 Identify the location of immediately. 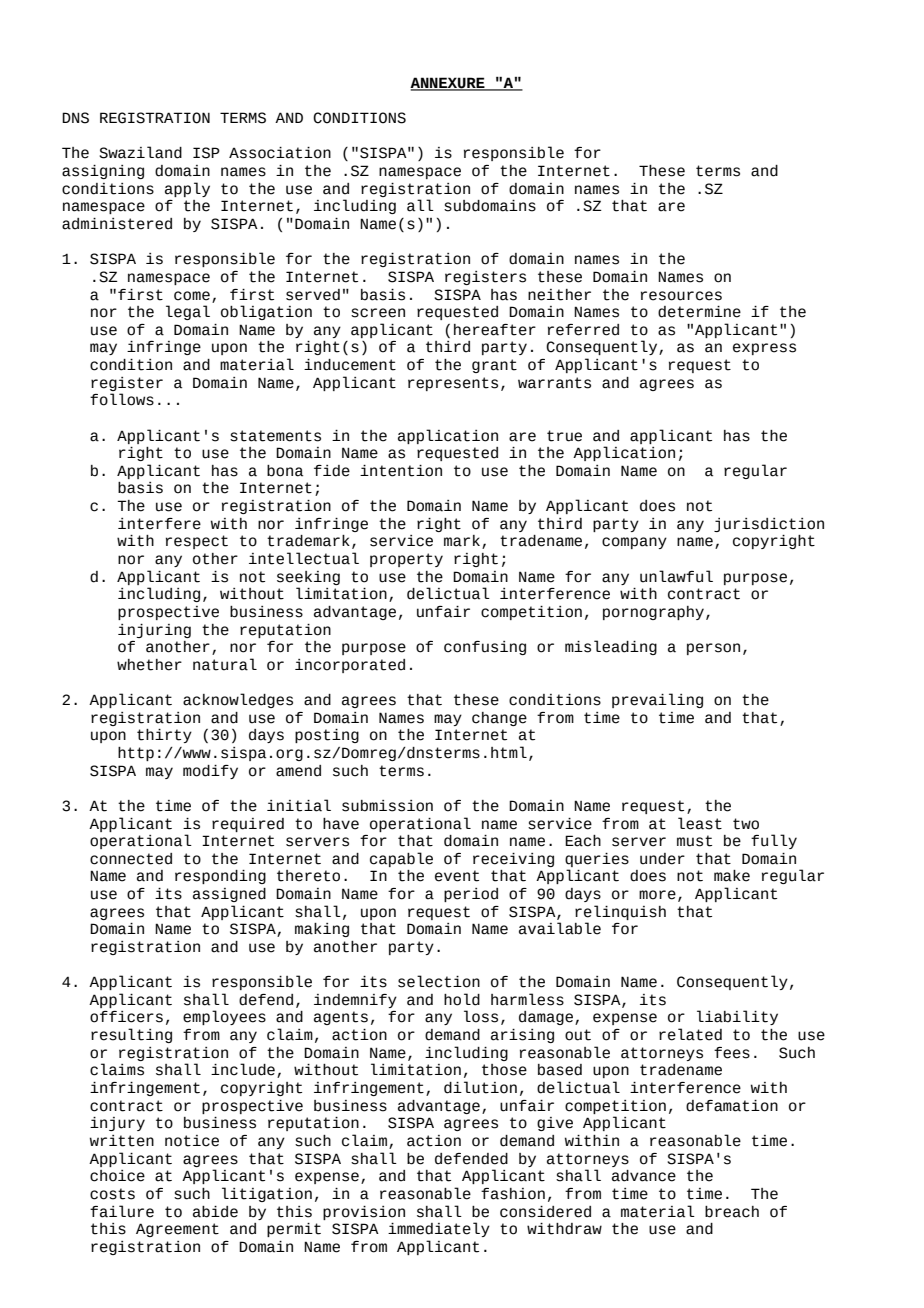
(439, 1229).
